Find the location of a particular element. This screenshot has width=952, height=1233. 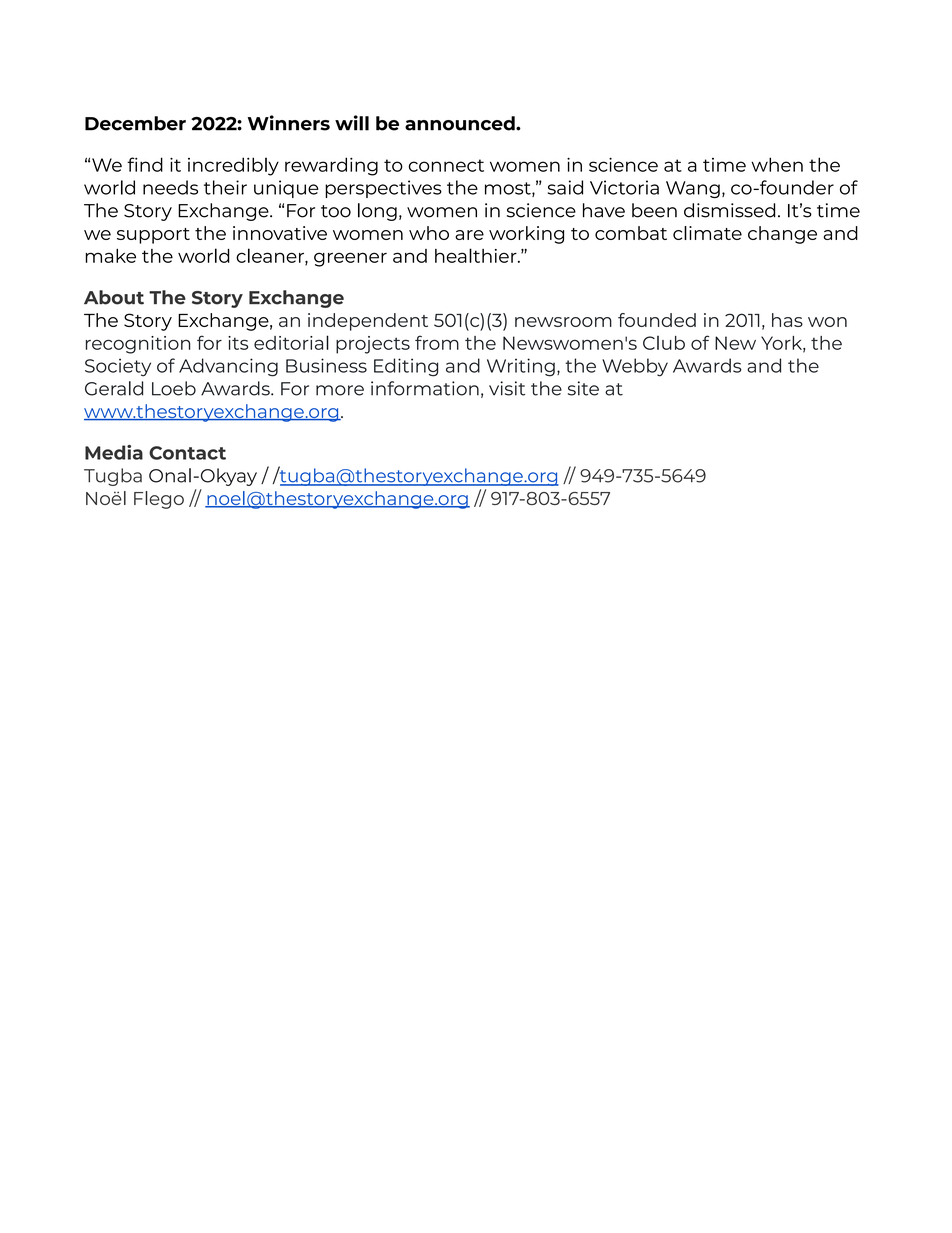

announced is located at coordinates (461, 123).
